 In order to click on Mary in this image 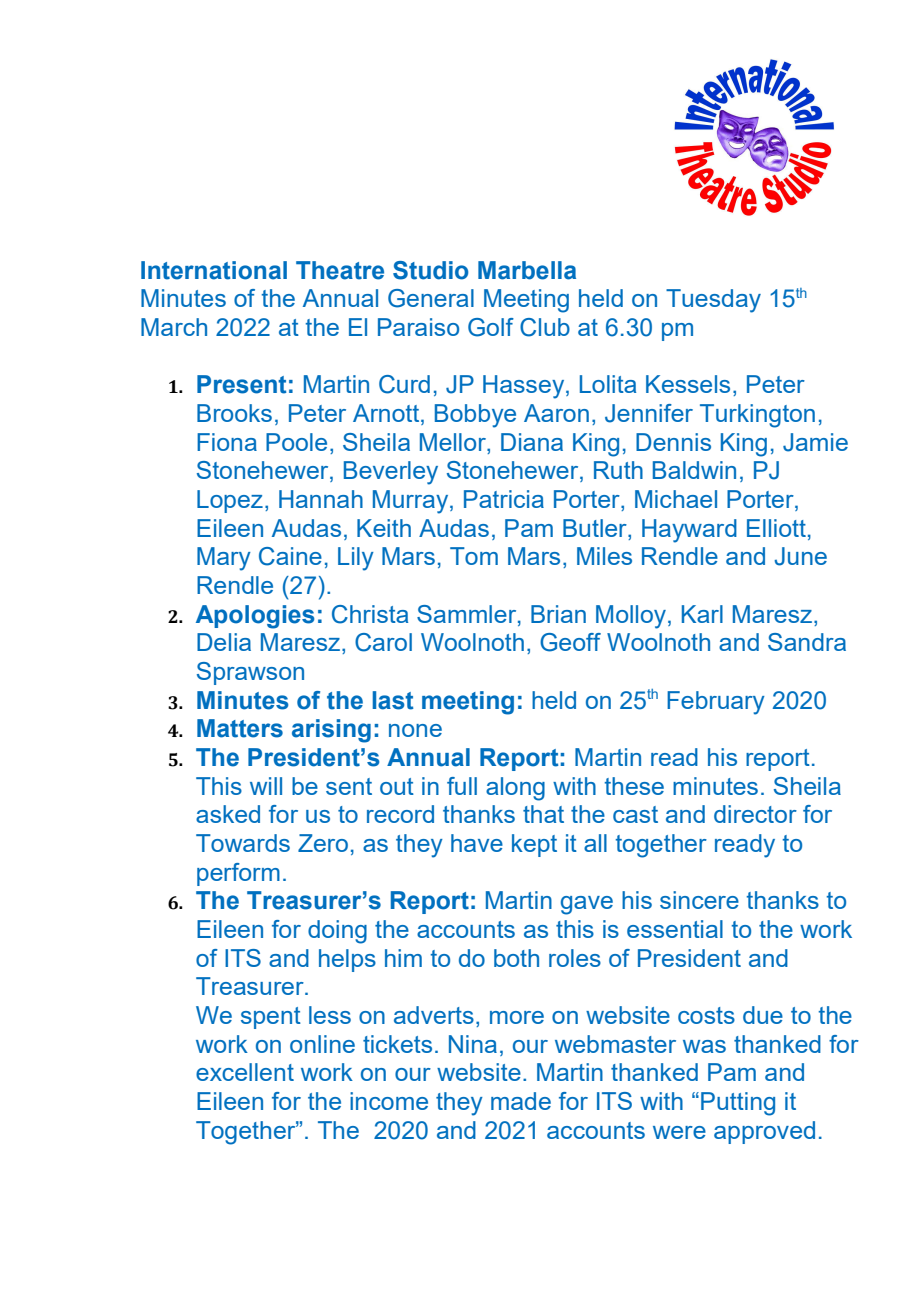, I will do `click(224, 559)`.
